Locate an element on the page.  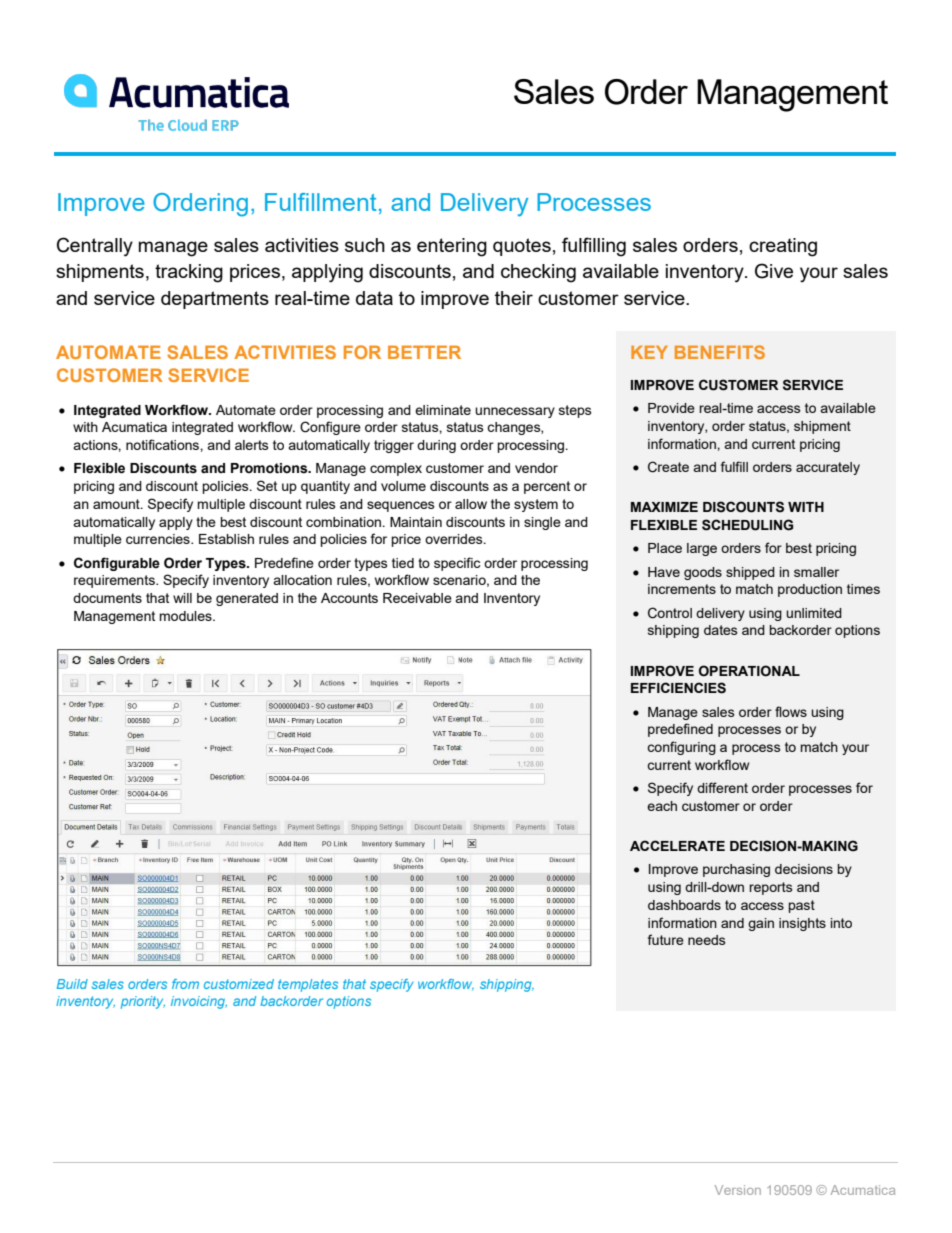
Receivable is located at coordinates (417, 598).
